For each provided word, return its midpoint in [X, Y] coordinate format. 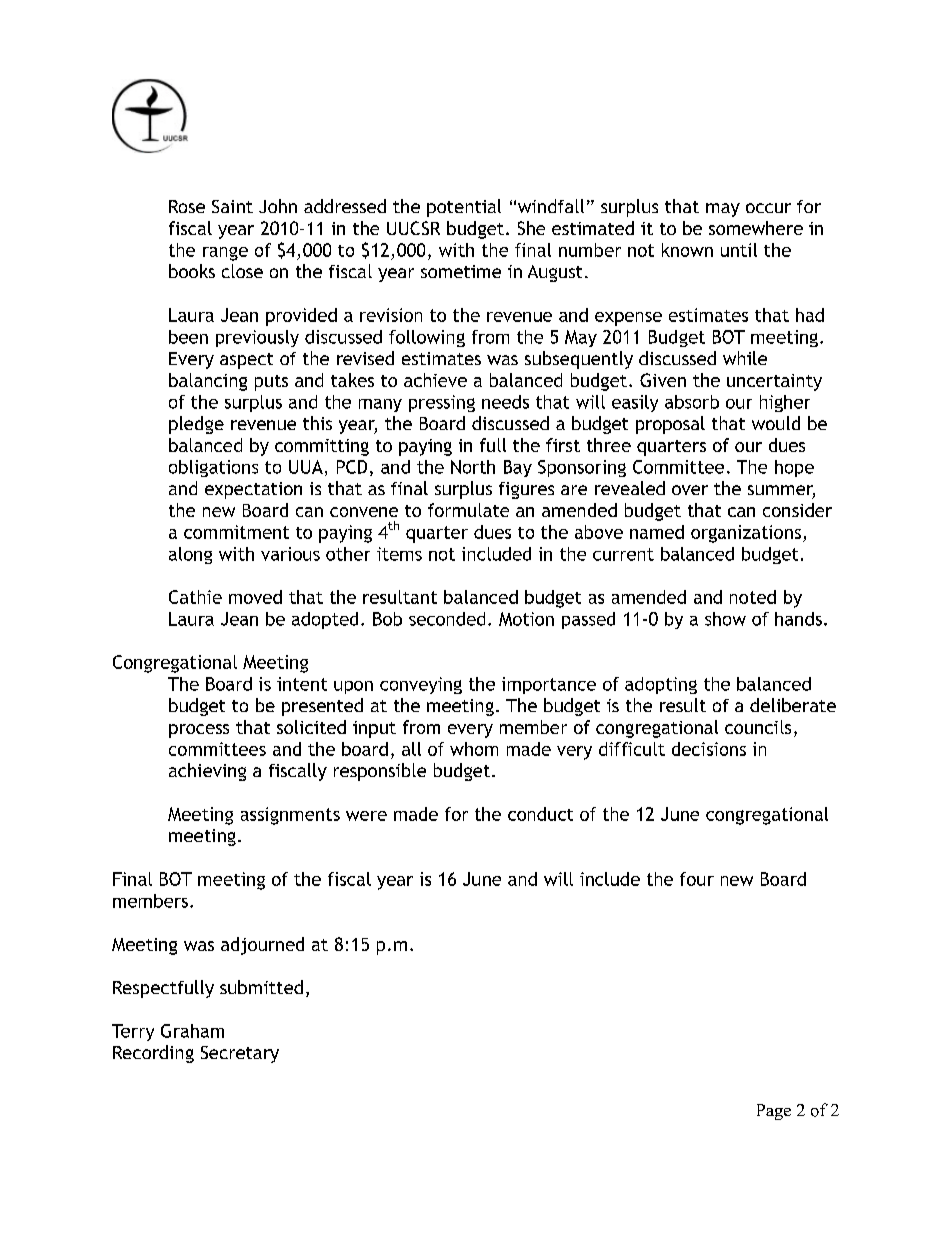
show [725, 619]
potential [464, 208]
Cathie [195, 597]
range [225, 254]
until [739, 250]
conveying [421, 685]
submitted [261, 987]
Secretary [240, 1054]
